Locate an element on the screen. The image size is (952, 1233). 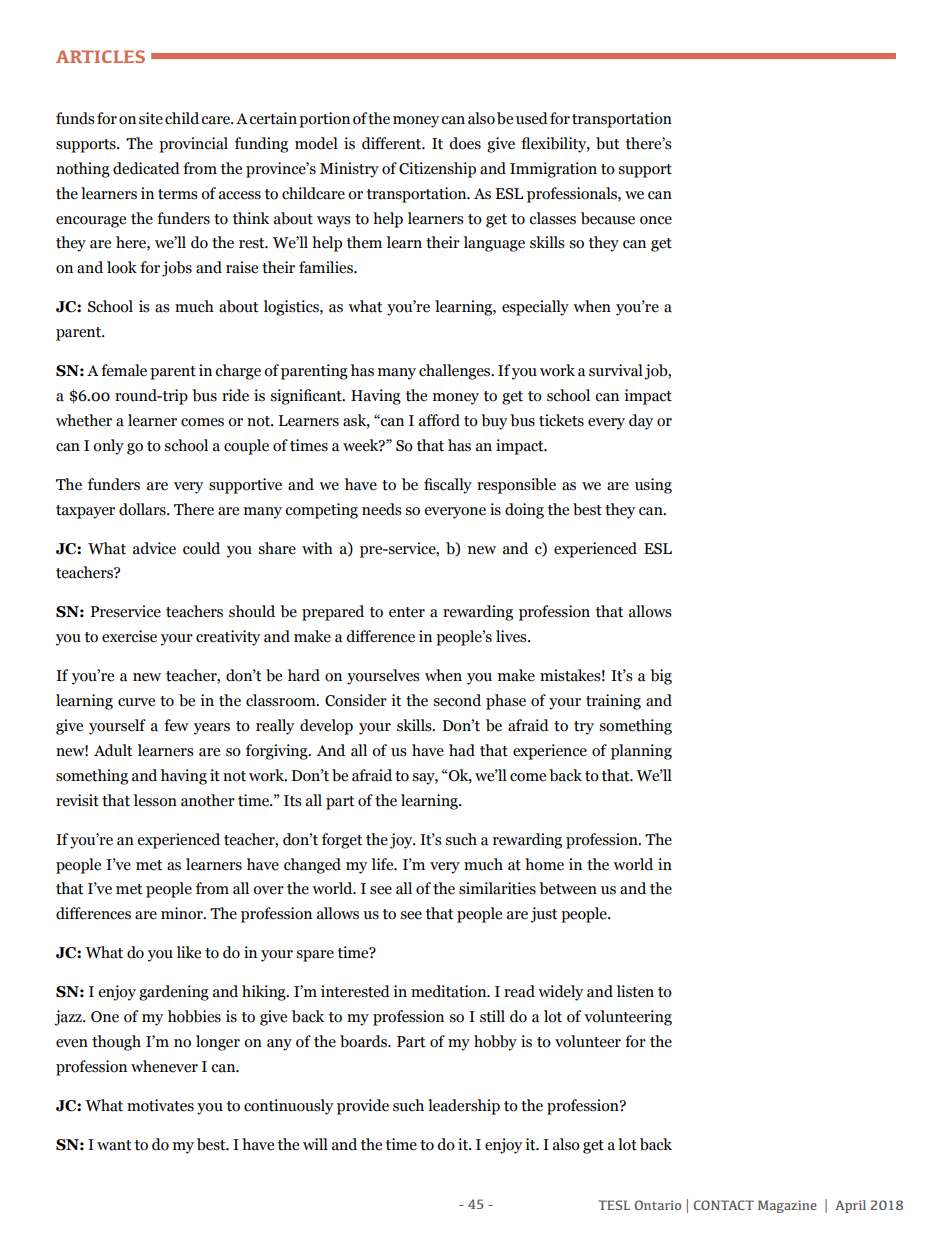
want is located at coordinates (114, 1145).
